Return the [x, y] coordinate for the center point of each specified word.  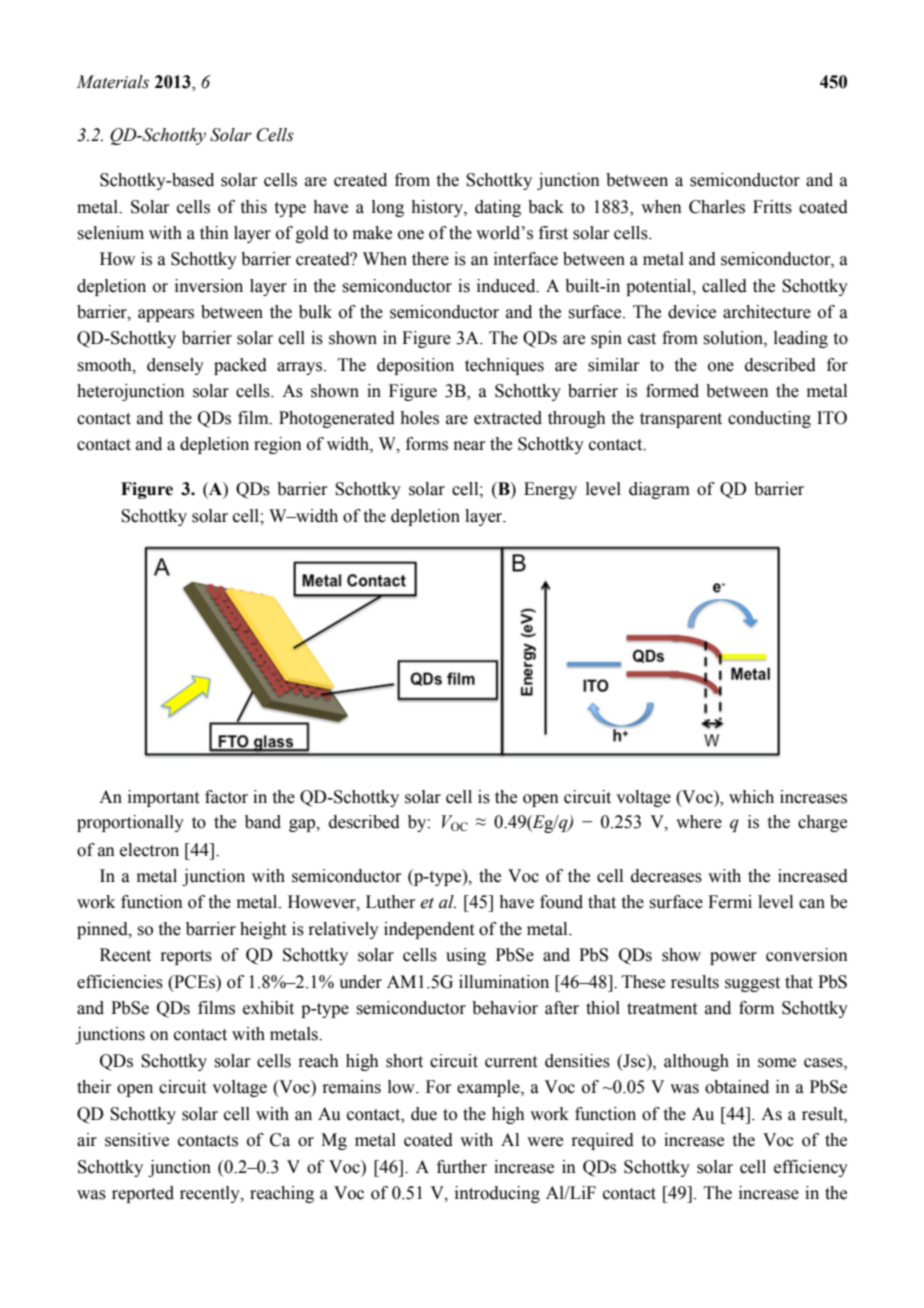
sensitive [137, 1140]
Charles [717, 207]
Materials [112, 82]
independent [429, 930]
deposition [415, 366]
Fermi [730, 902]
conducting [769, 419]
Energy [550, 490]
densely [175, 366]
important [163, 798]
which [751, 797]
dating [498, 208]
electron [149, 850]
